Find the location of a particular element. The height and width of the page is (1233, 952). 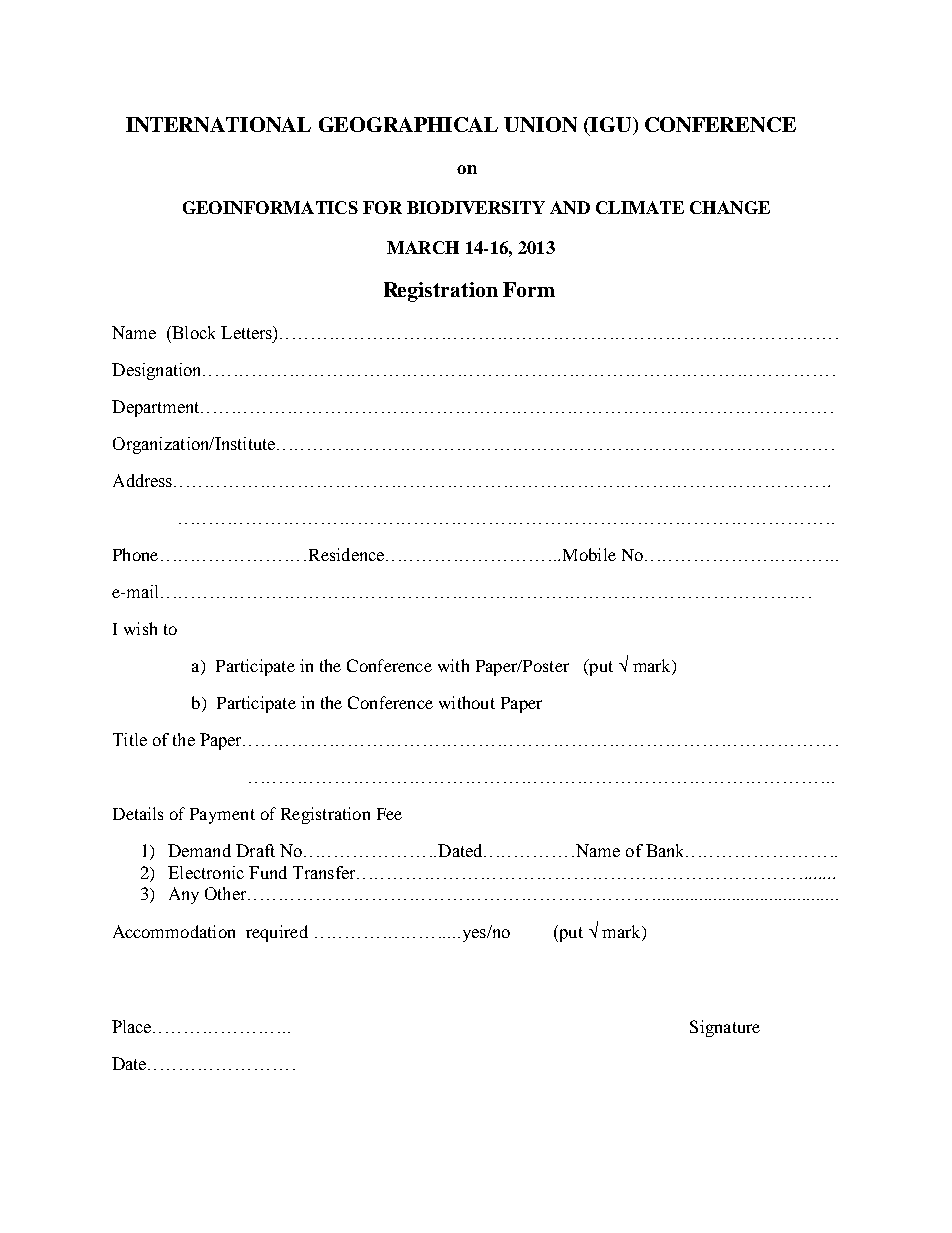

wish is located at coordinates (140, 628).
